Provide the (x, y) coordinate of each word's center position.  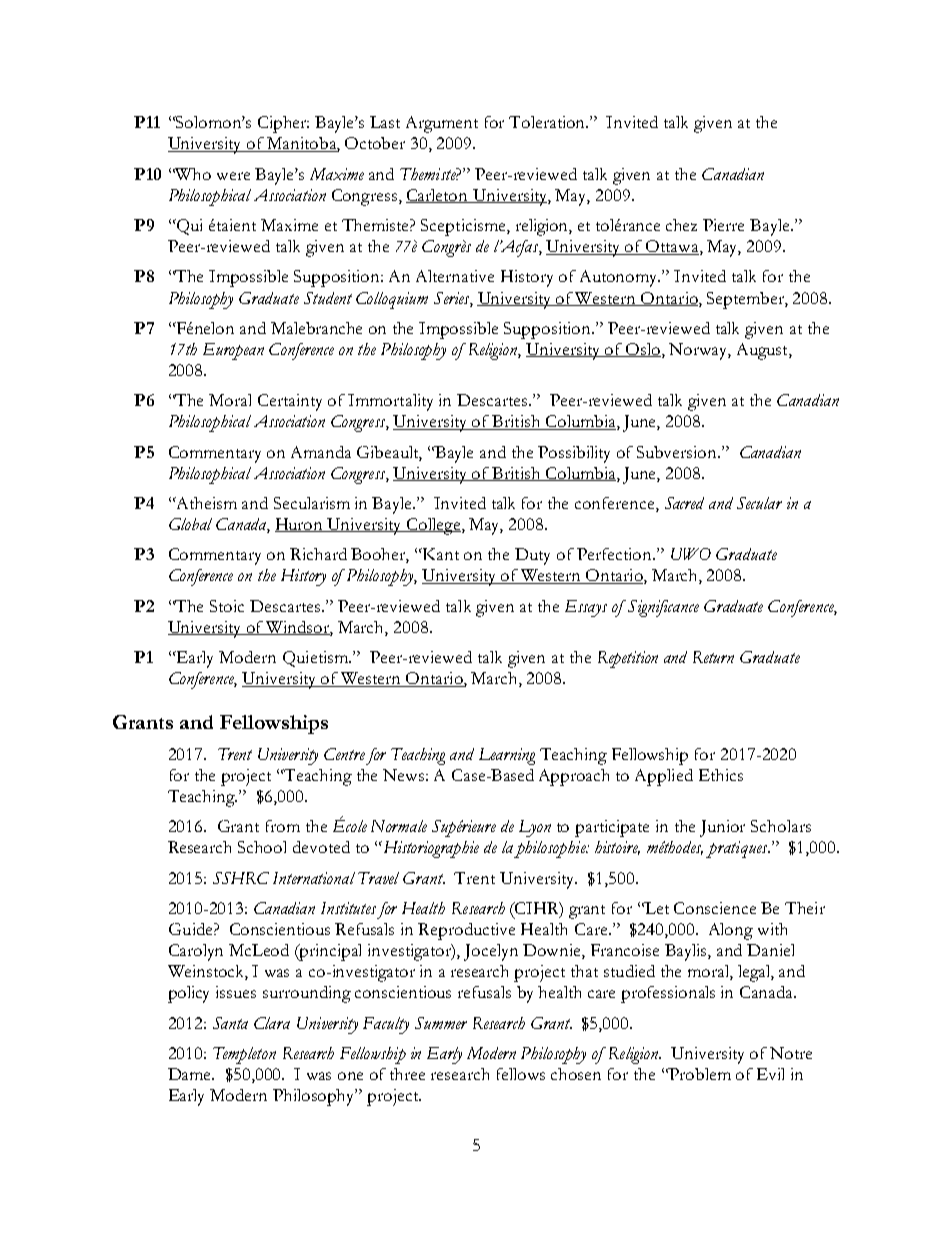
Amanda (321, 452)
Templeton (244, 1055)
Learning (507, 756)
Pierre (723, 225)
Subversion (678, 452)
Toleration (548, 122)
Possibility (574, 454)
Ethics (721, 775)
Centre (344, 754)
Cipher (283, 124)
